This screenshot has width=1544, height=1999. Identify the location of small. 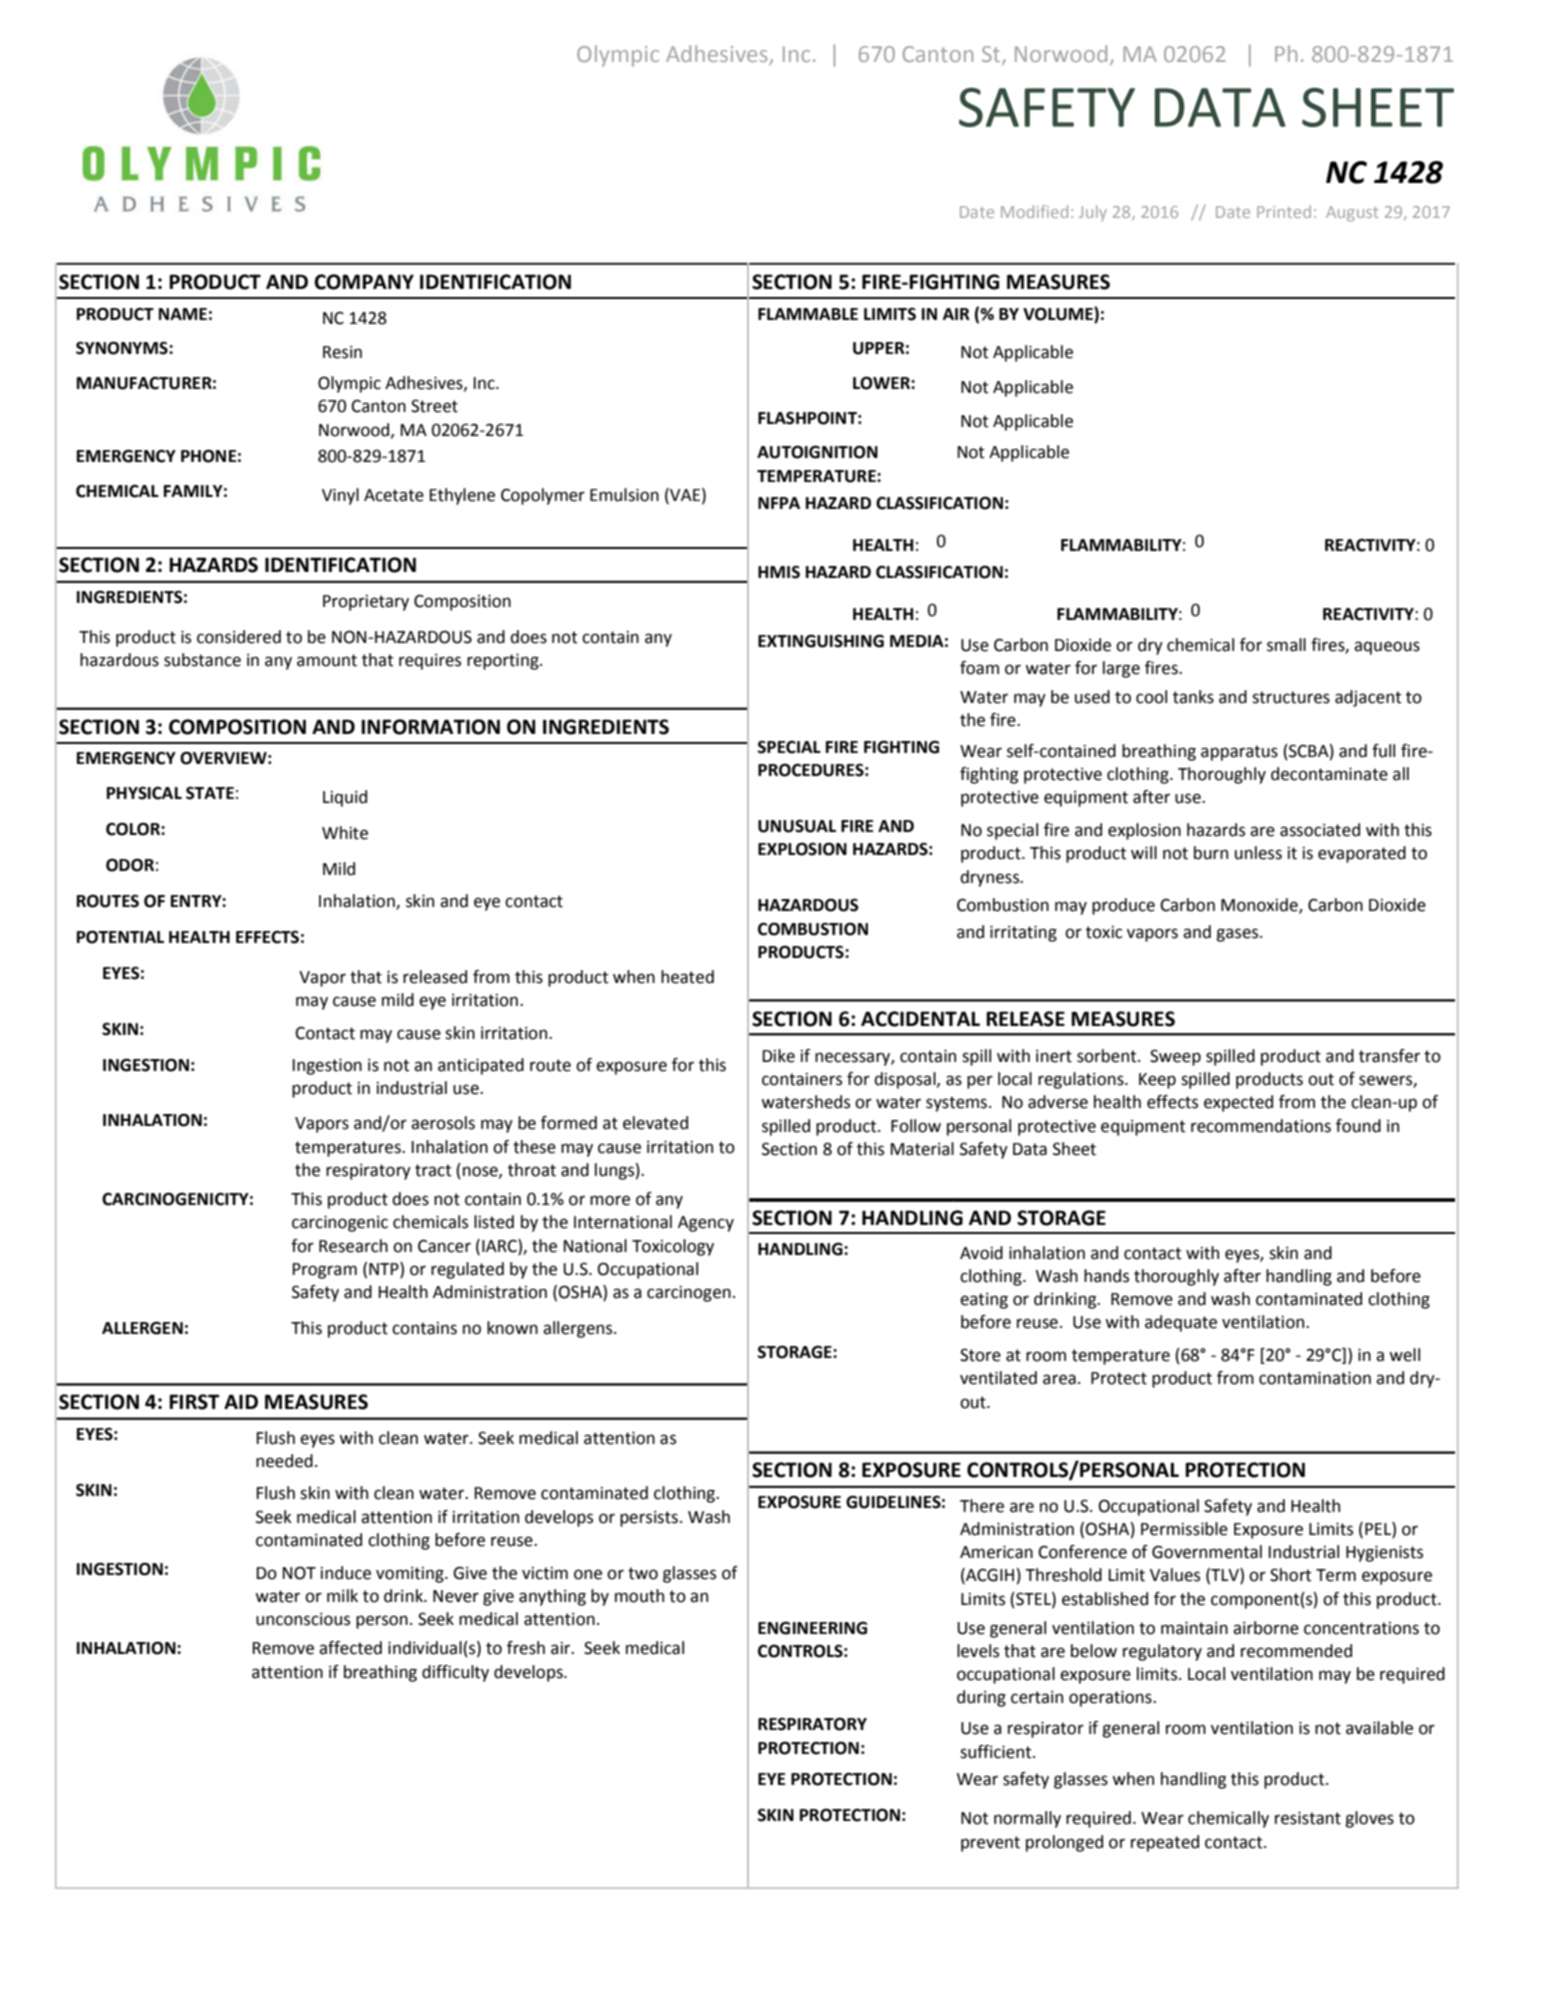
(1286, 645).
